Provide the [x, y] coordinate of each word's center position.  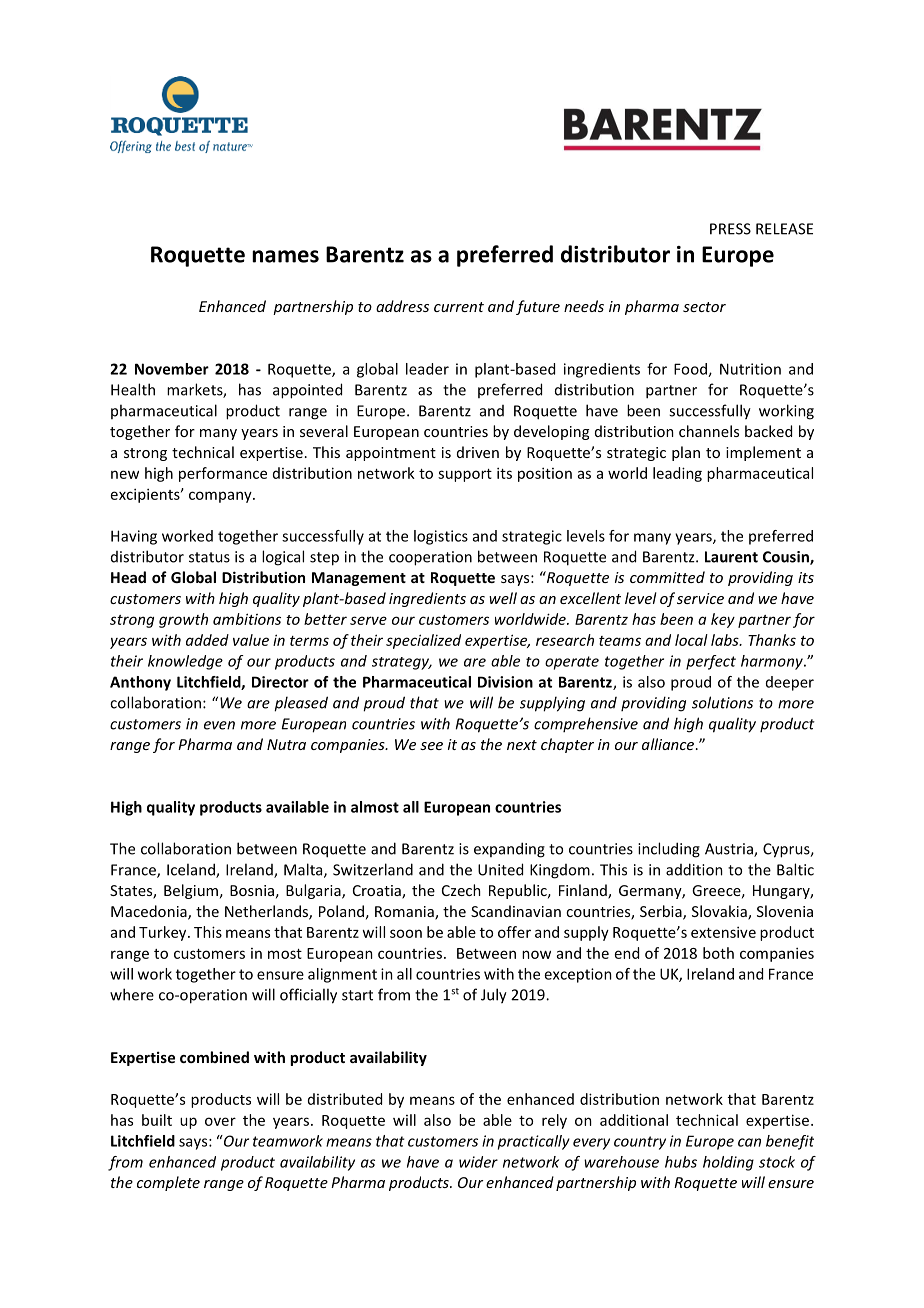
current [459, 307]
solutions [722, 702]
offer [514, 932]
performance [223, 474]
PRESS [730, 229]
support [465, 475]
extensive [723, 932]
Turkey [164, 933]
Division [505, 682]
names [285, 256]
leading [677, 474]
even [219, 725]
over [220, 1121]
